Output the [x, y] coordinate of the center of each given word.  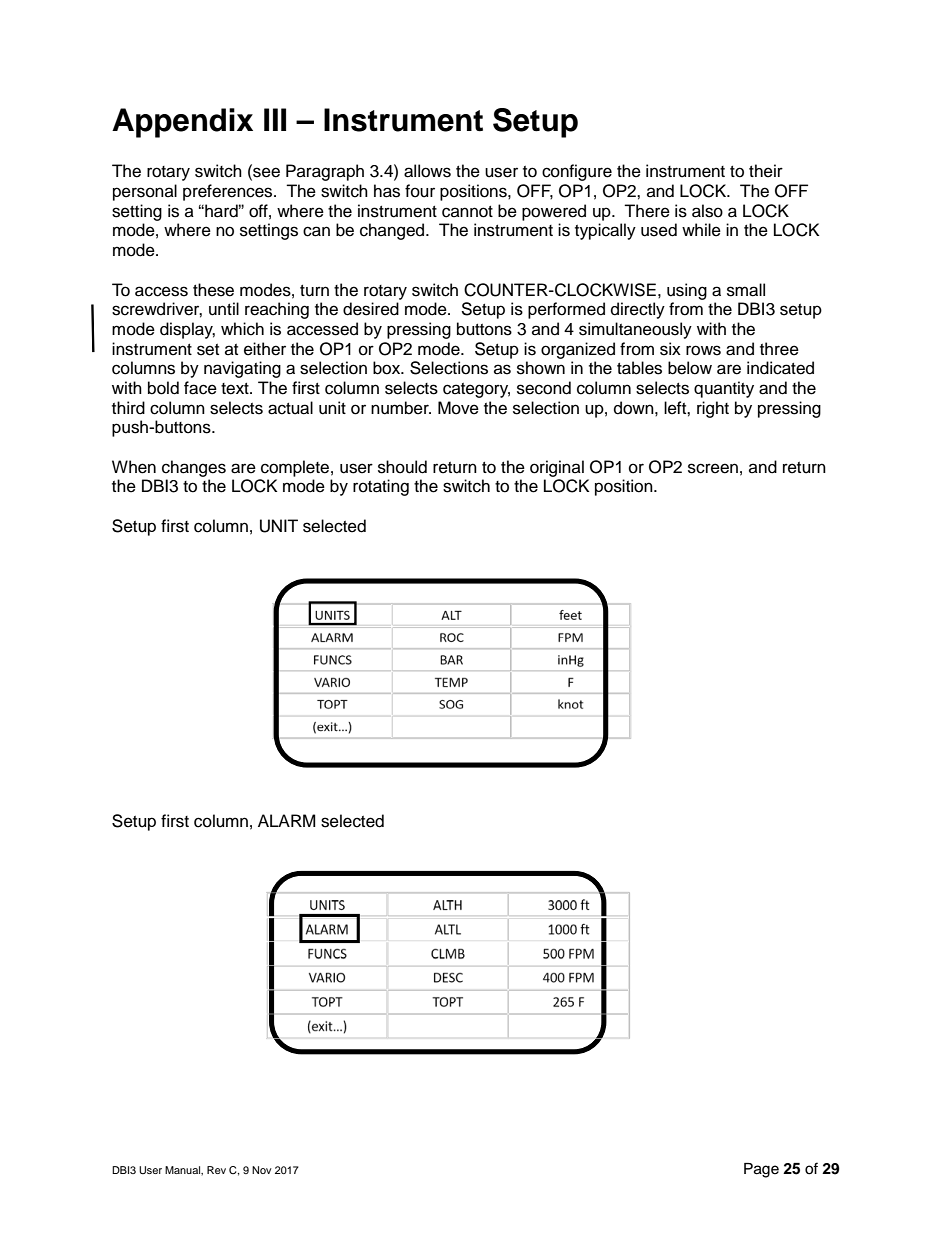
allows [427, 171]
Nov [262, 1170]
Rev [216, 1170]
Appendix [182, 123]
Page [761, 1170]
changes [194, 468]
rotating [381, 487]
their [766, 171]
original [557, 468]
